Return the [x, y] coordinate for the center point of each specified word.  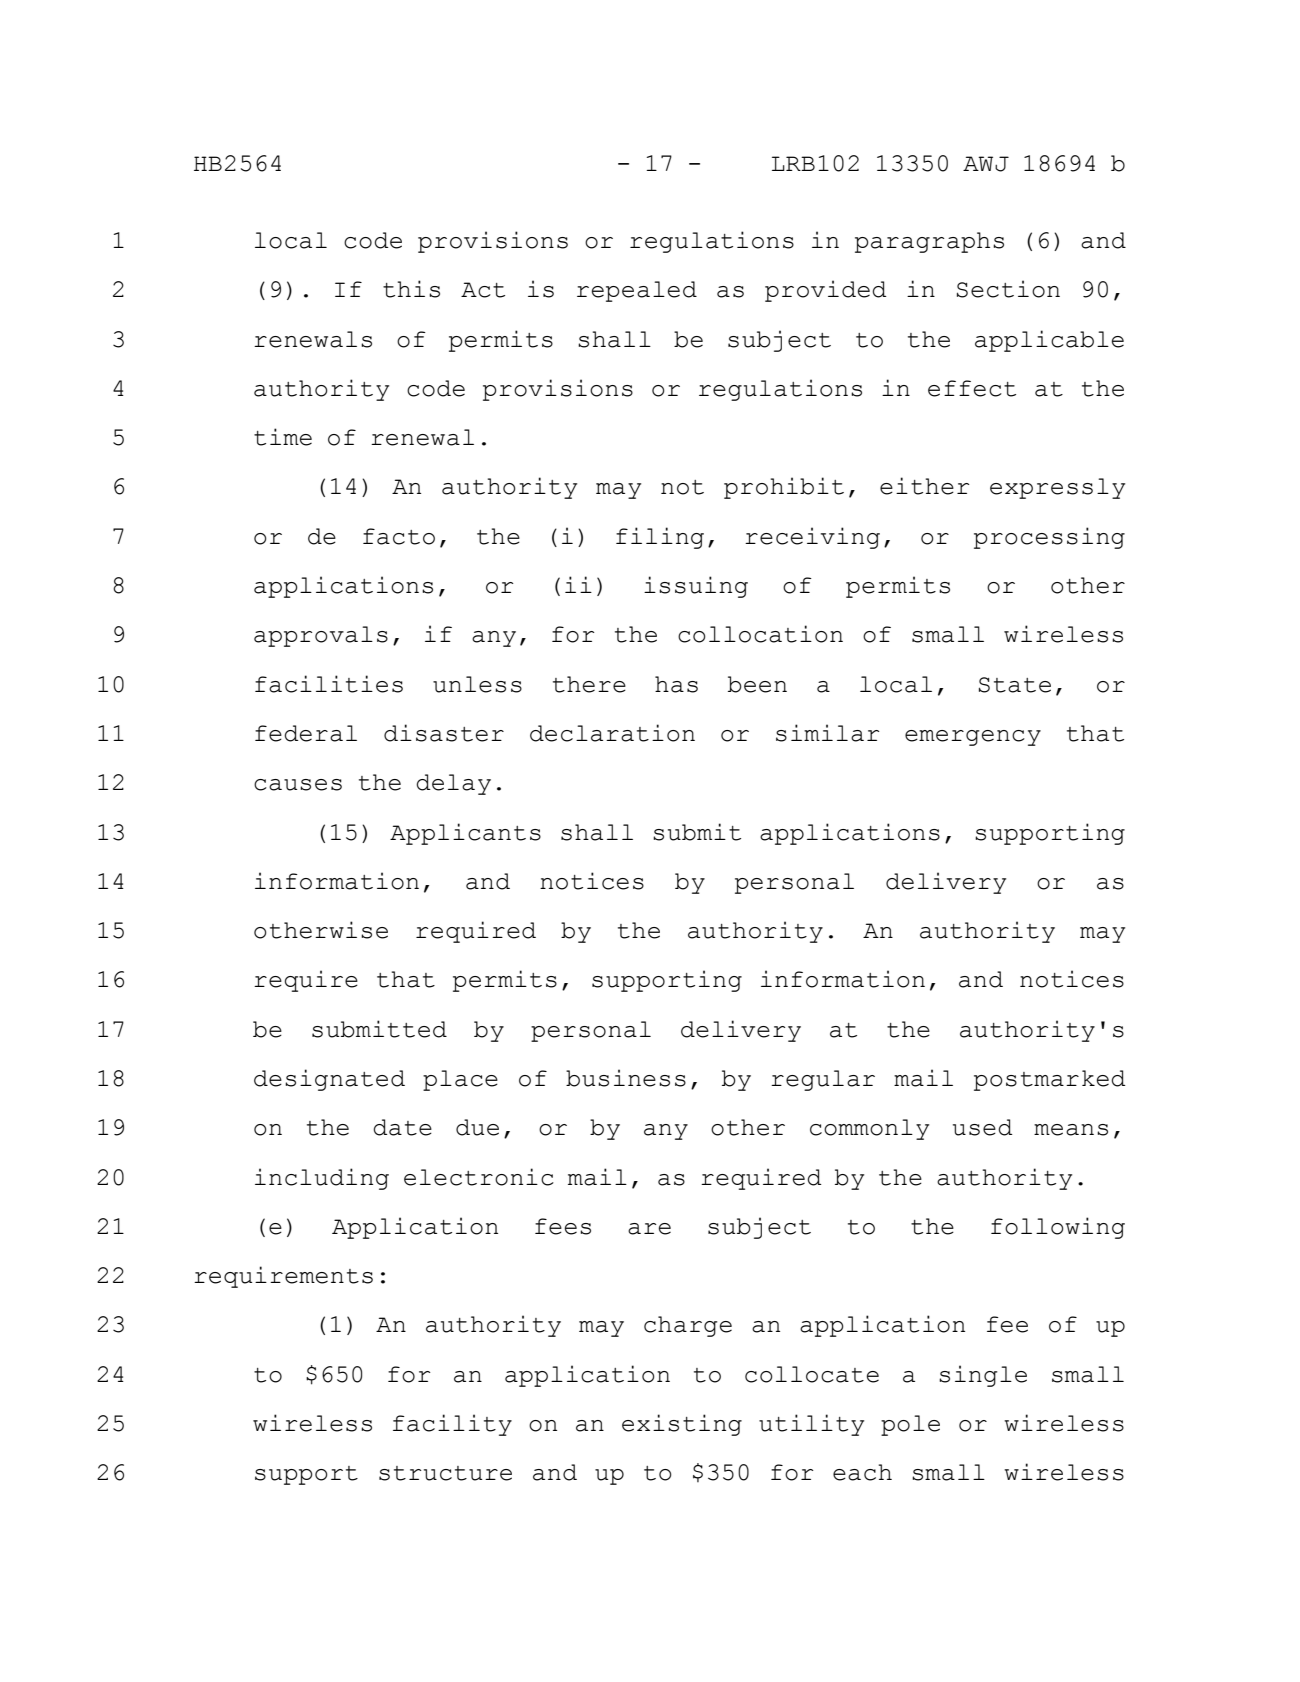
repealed [637, 291]
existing [682, 1425]
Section [1008, 289]
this [411, 289]
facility [452, 1425]
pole [910, 1425]
